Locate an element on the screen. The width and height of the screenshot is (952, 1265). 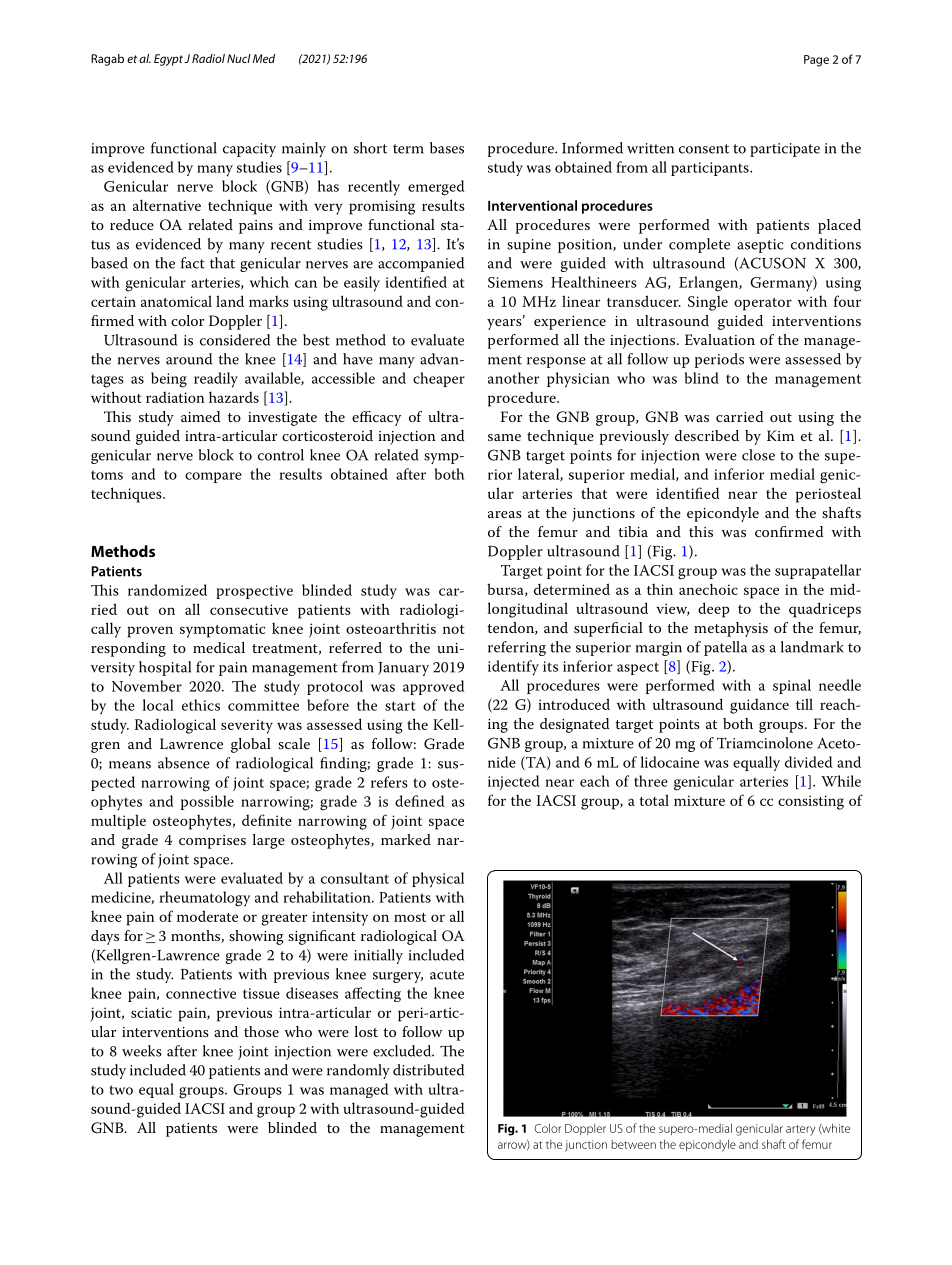
deep is located at coordinates (714, 610).
